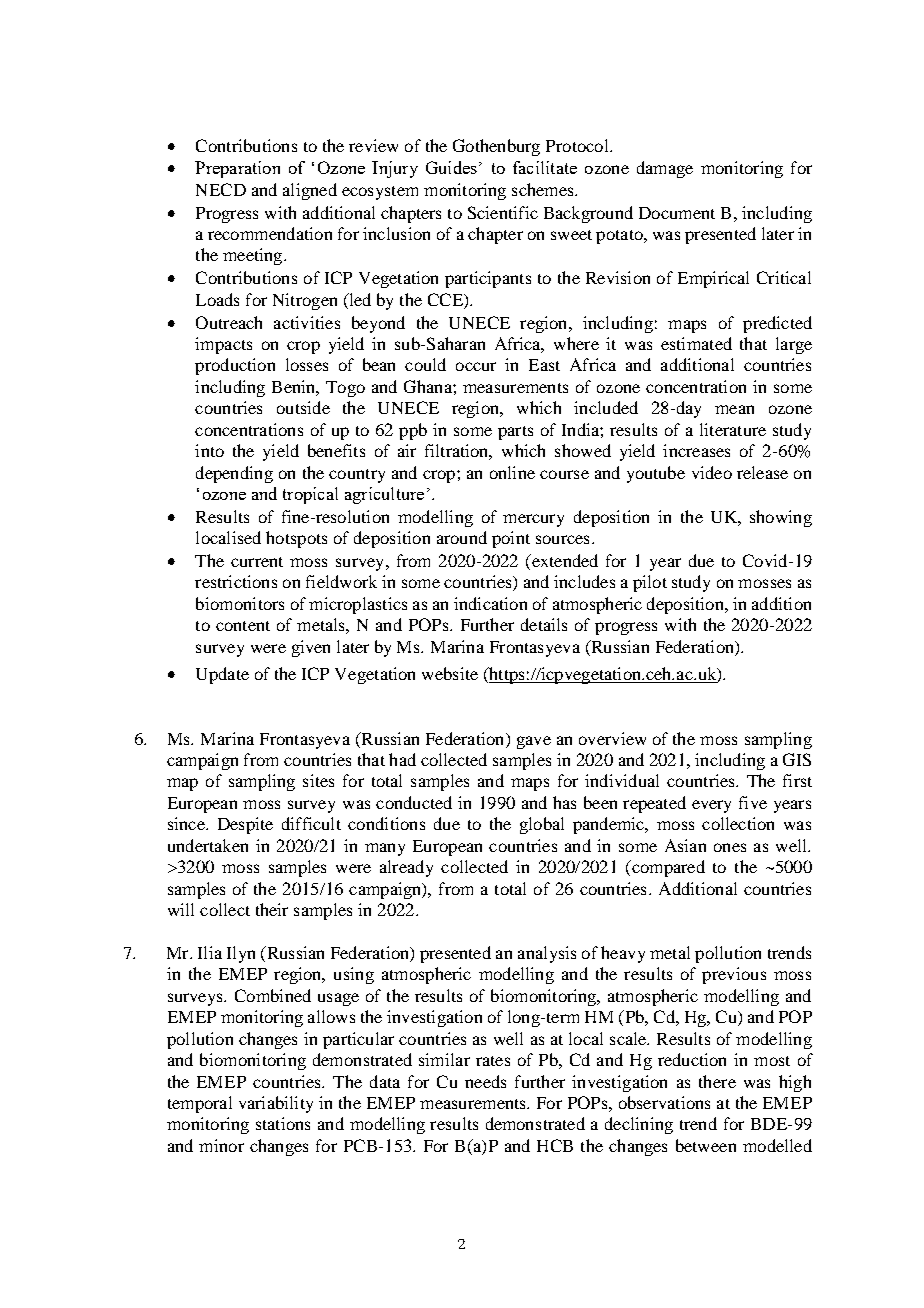 The image size is (924, 1308). Describe the element at coordinates (272, 909) in the screenshot. I see `their` at that location.
